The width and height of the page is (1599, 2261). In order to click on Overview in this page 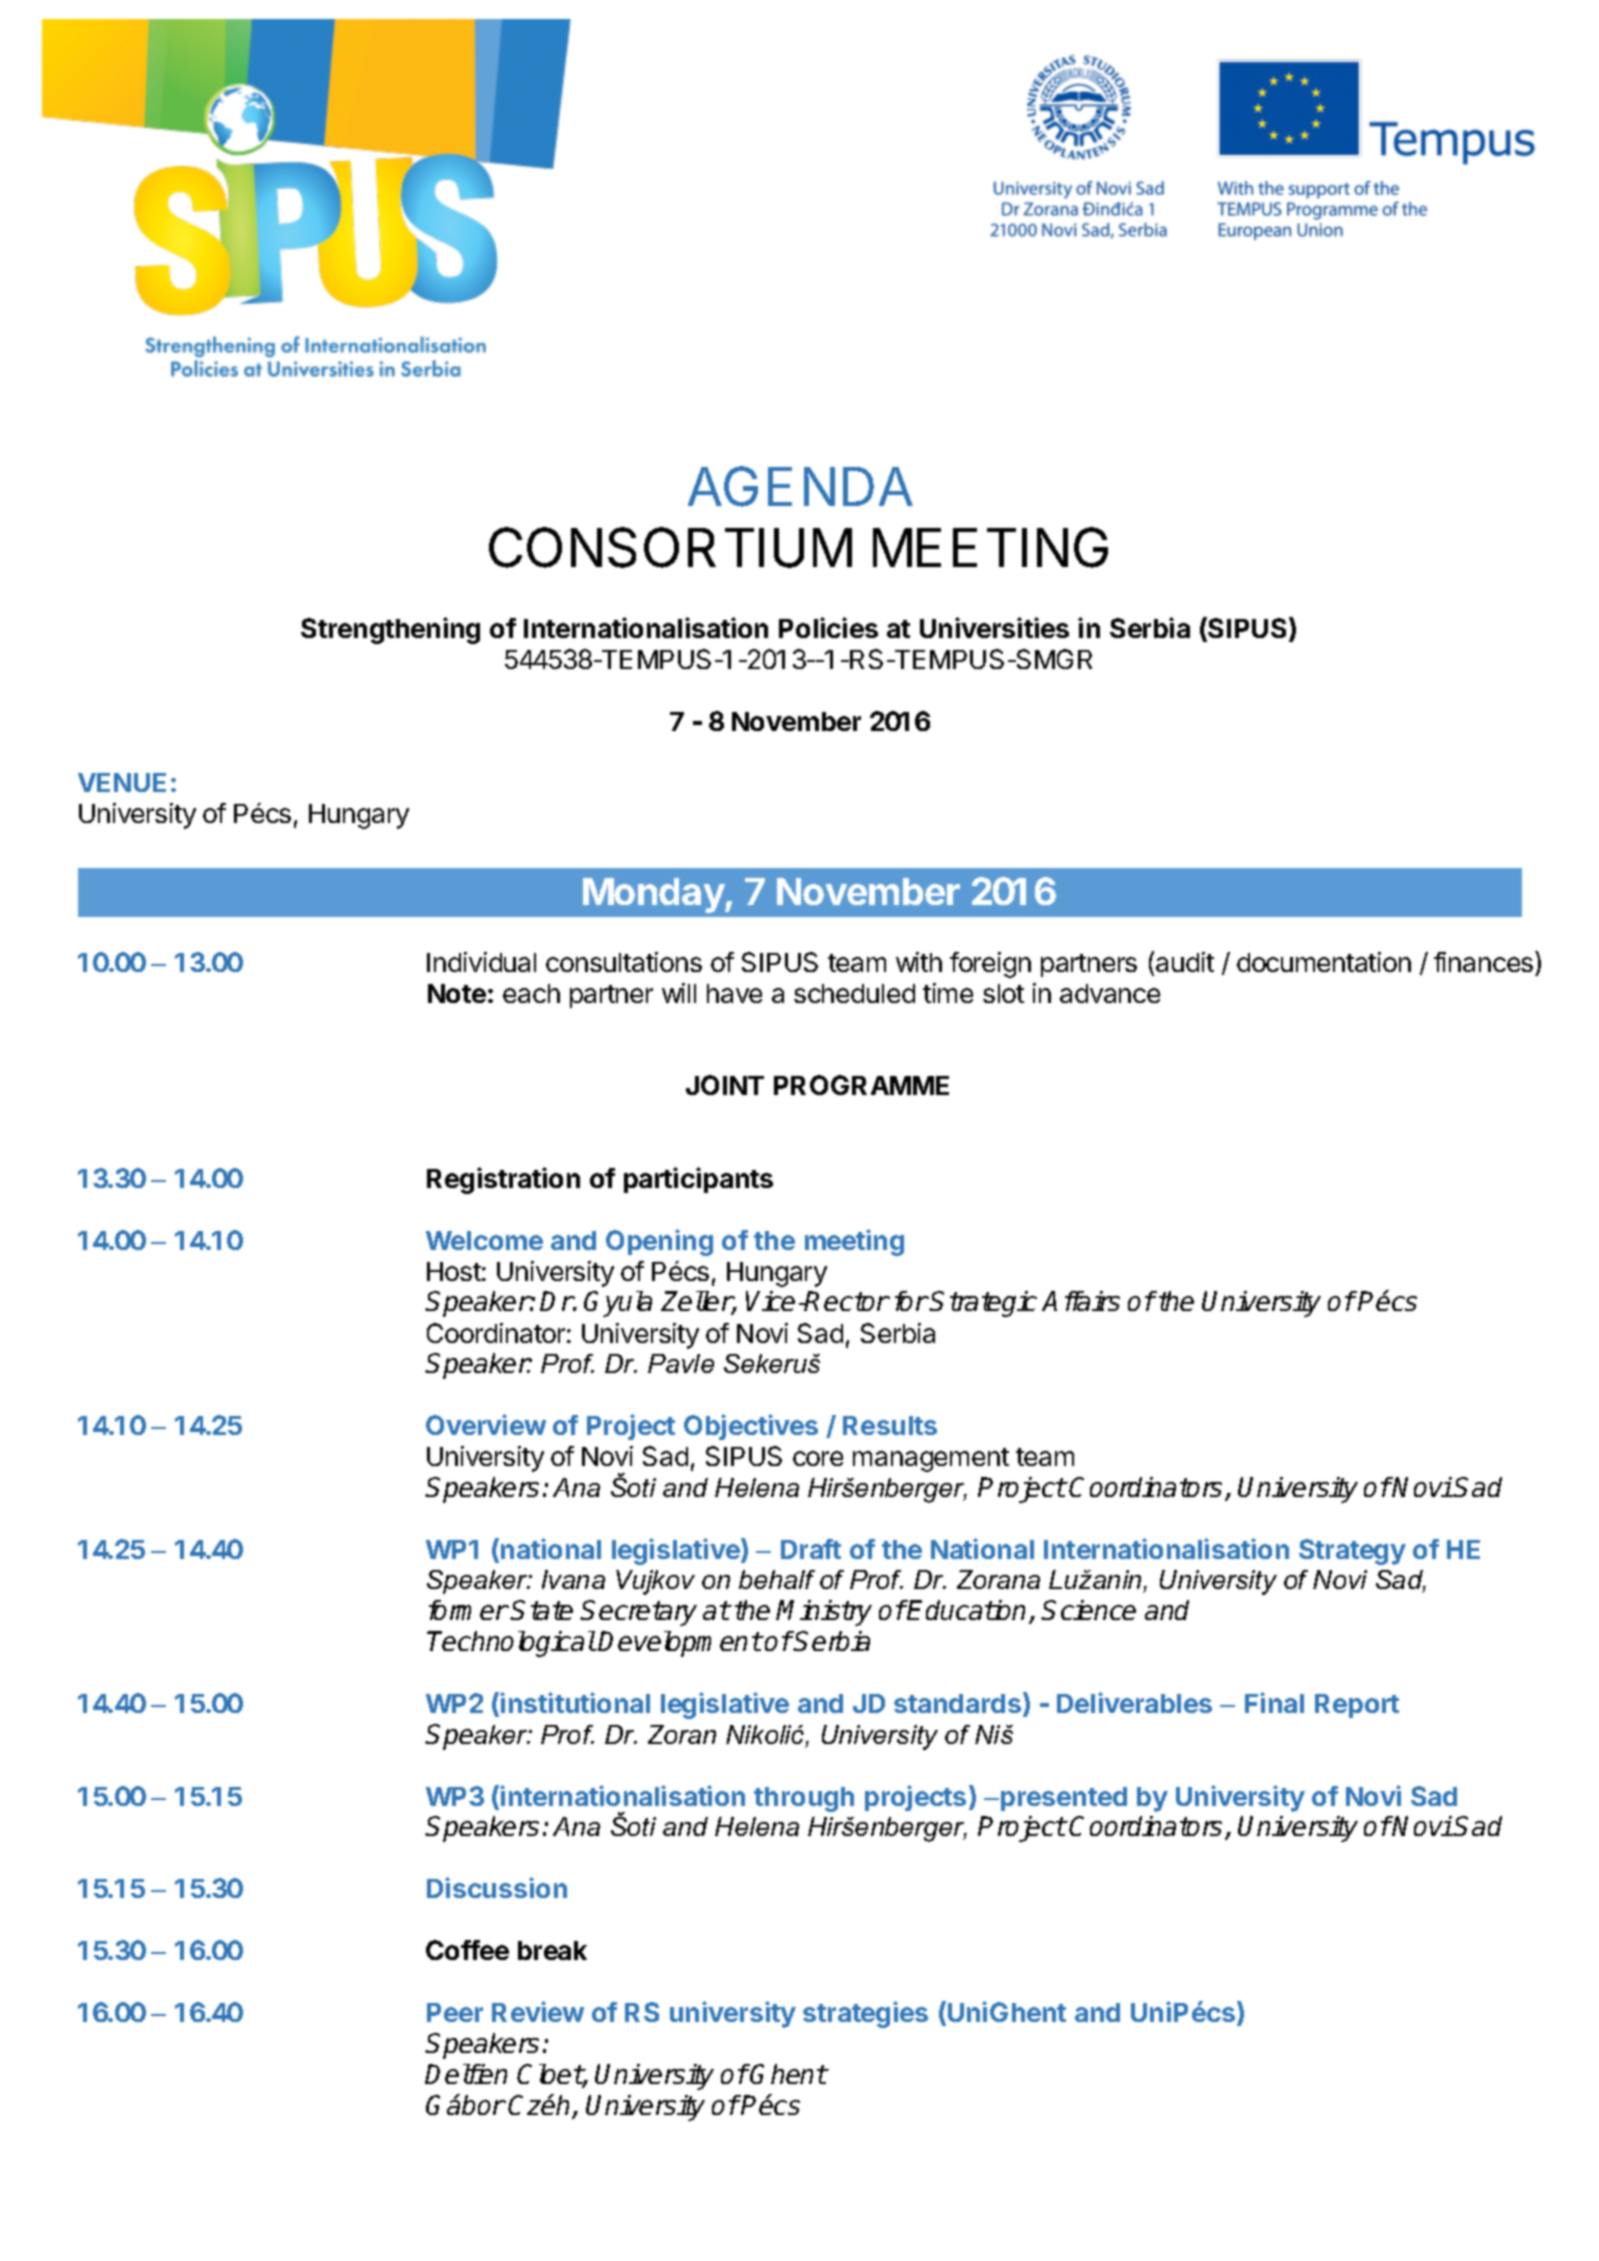, I will do `click(486, 1424)`.
